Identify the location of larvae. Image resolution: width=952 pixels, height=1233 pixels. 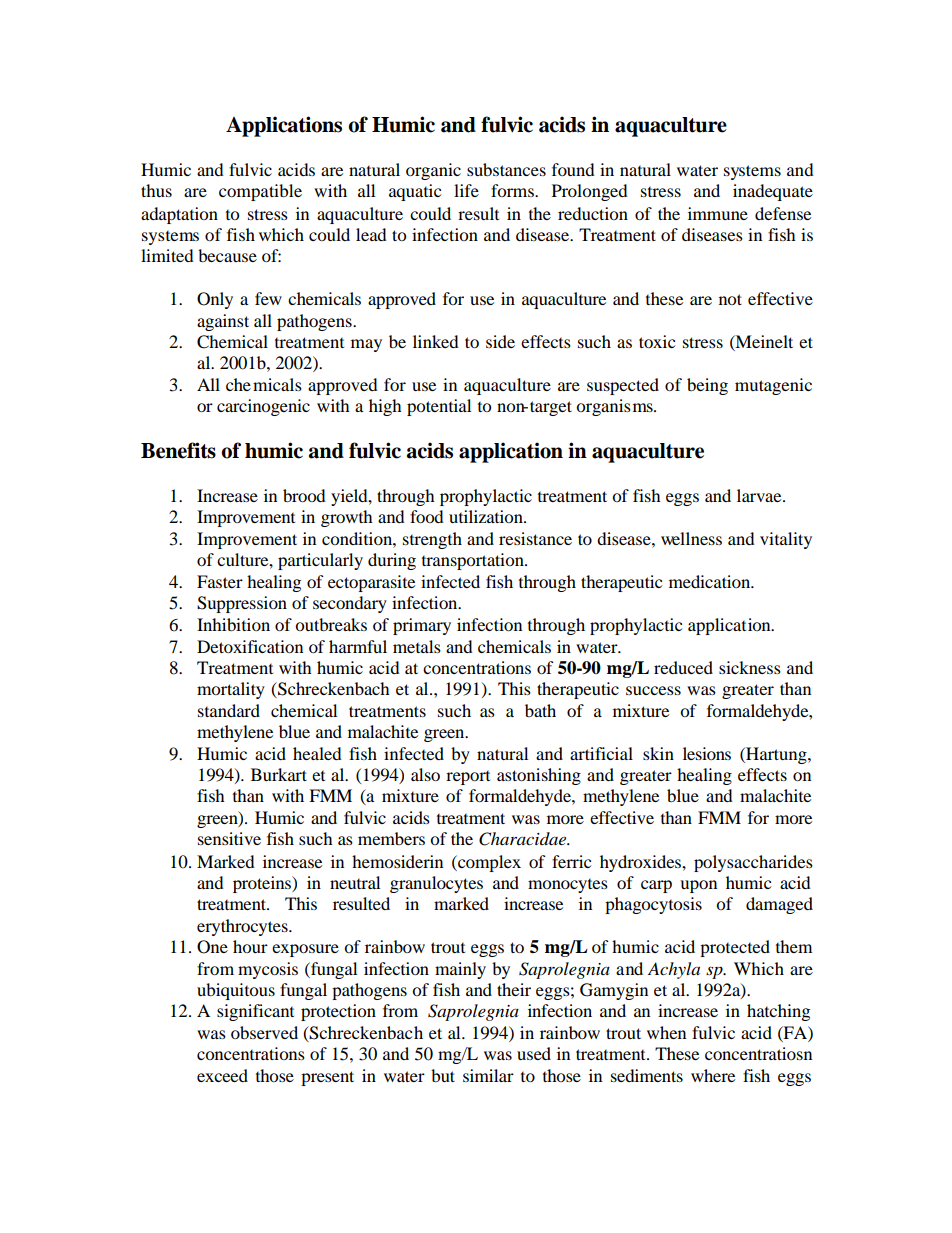
(760, 495).
